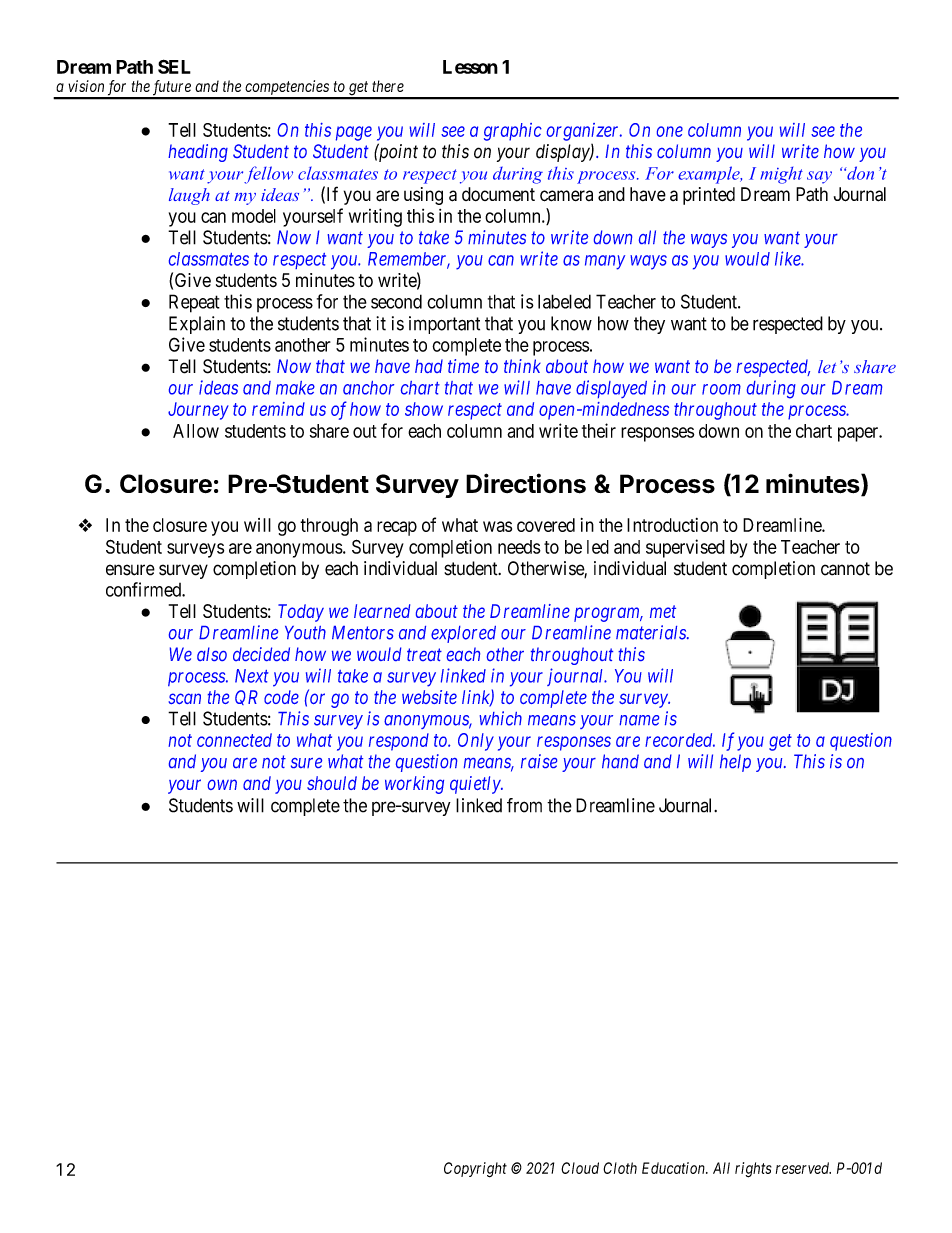 The image size is (952, 1233). Describe the element at coordinates (470, 67) in the page. I see `Lesson` at that location.
